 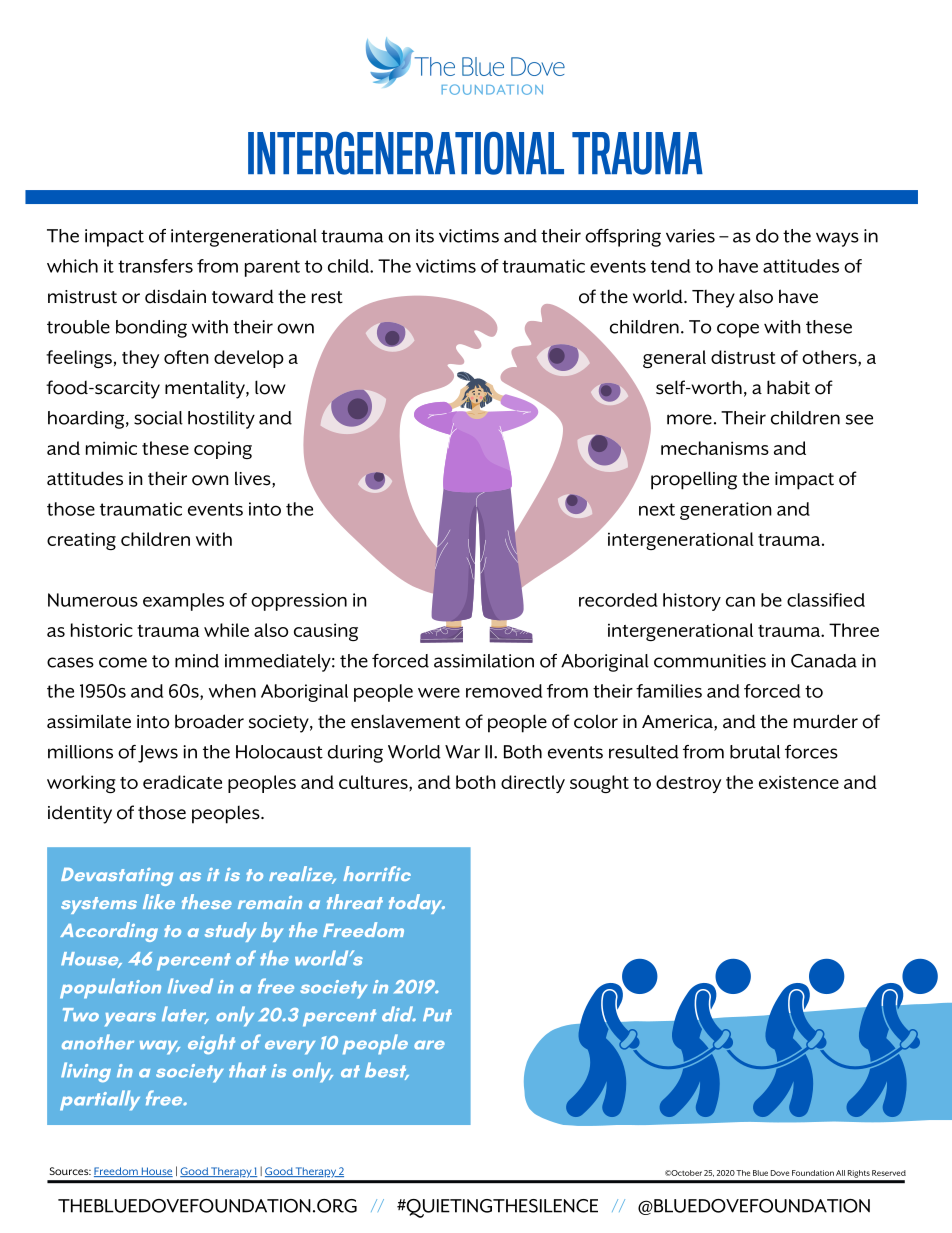 I want to click on varies, so click(x=690, y=236).
